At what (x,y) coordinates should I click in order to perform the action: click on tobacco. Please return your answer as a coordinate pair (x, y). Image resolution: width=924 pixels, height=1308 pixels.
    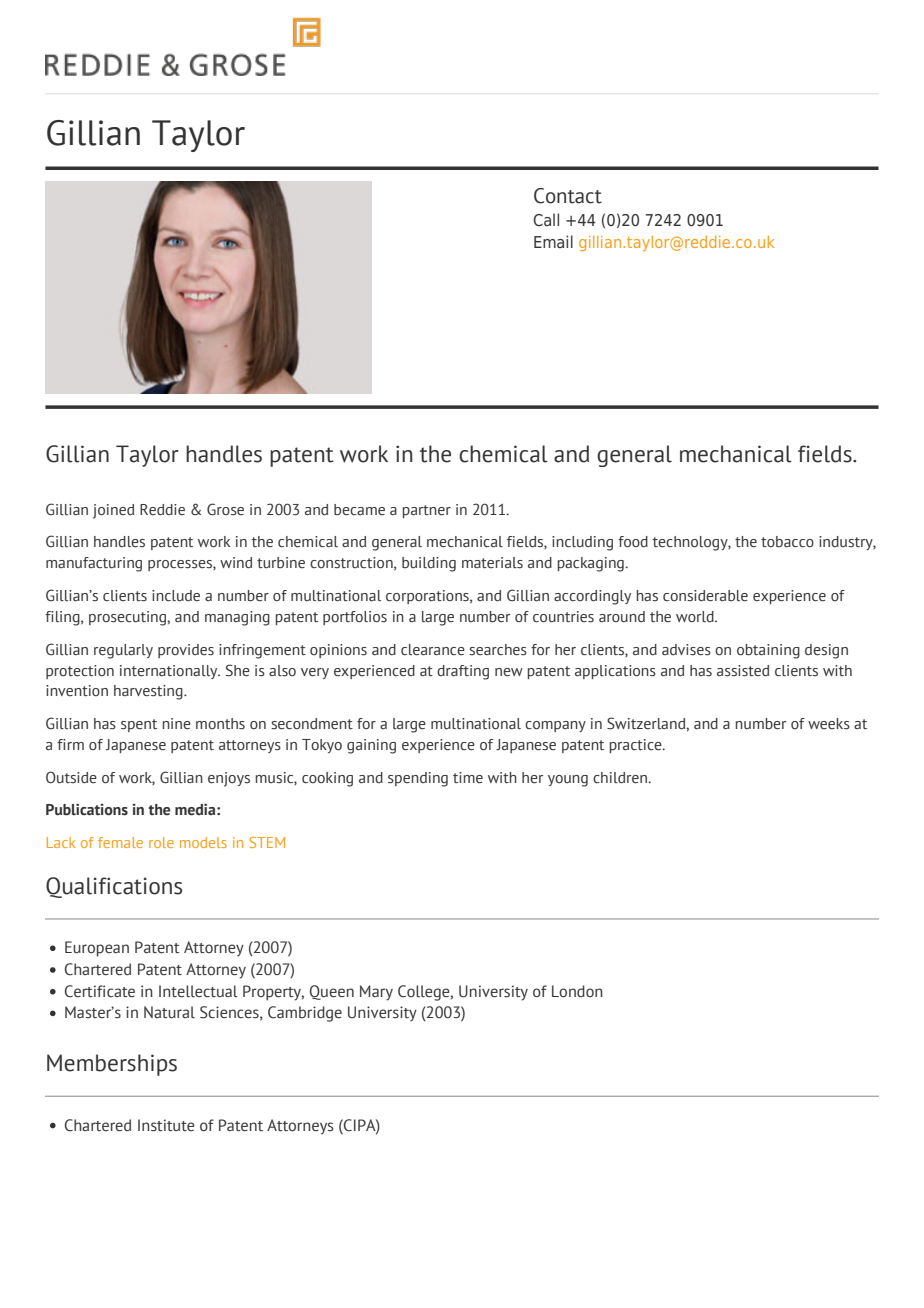
    Looking at the image, I should click on (787, 542).
